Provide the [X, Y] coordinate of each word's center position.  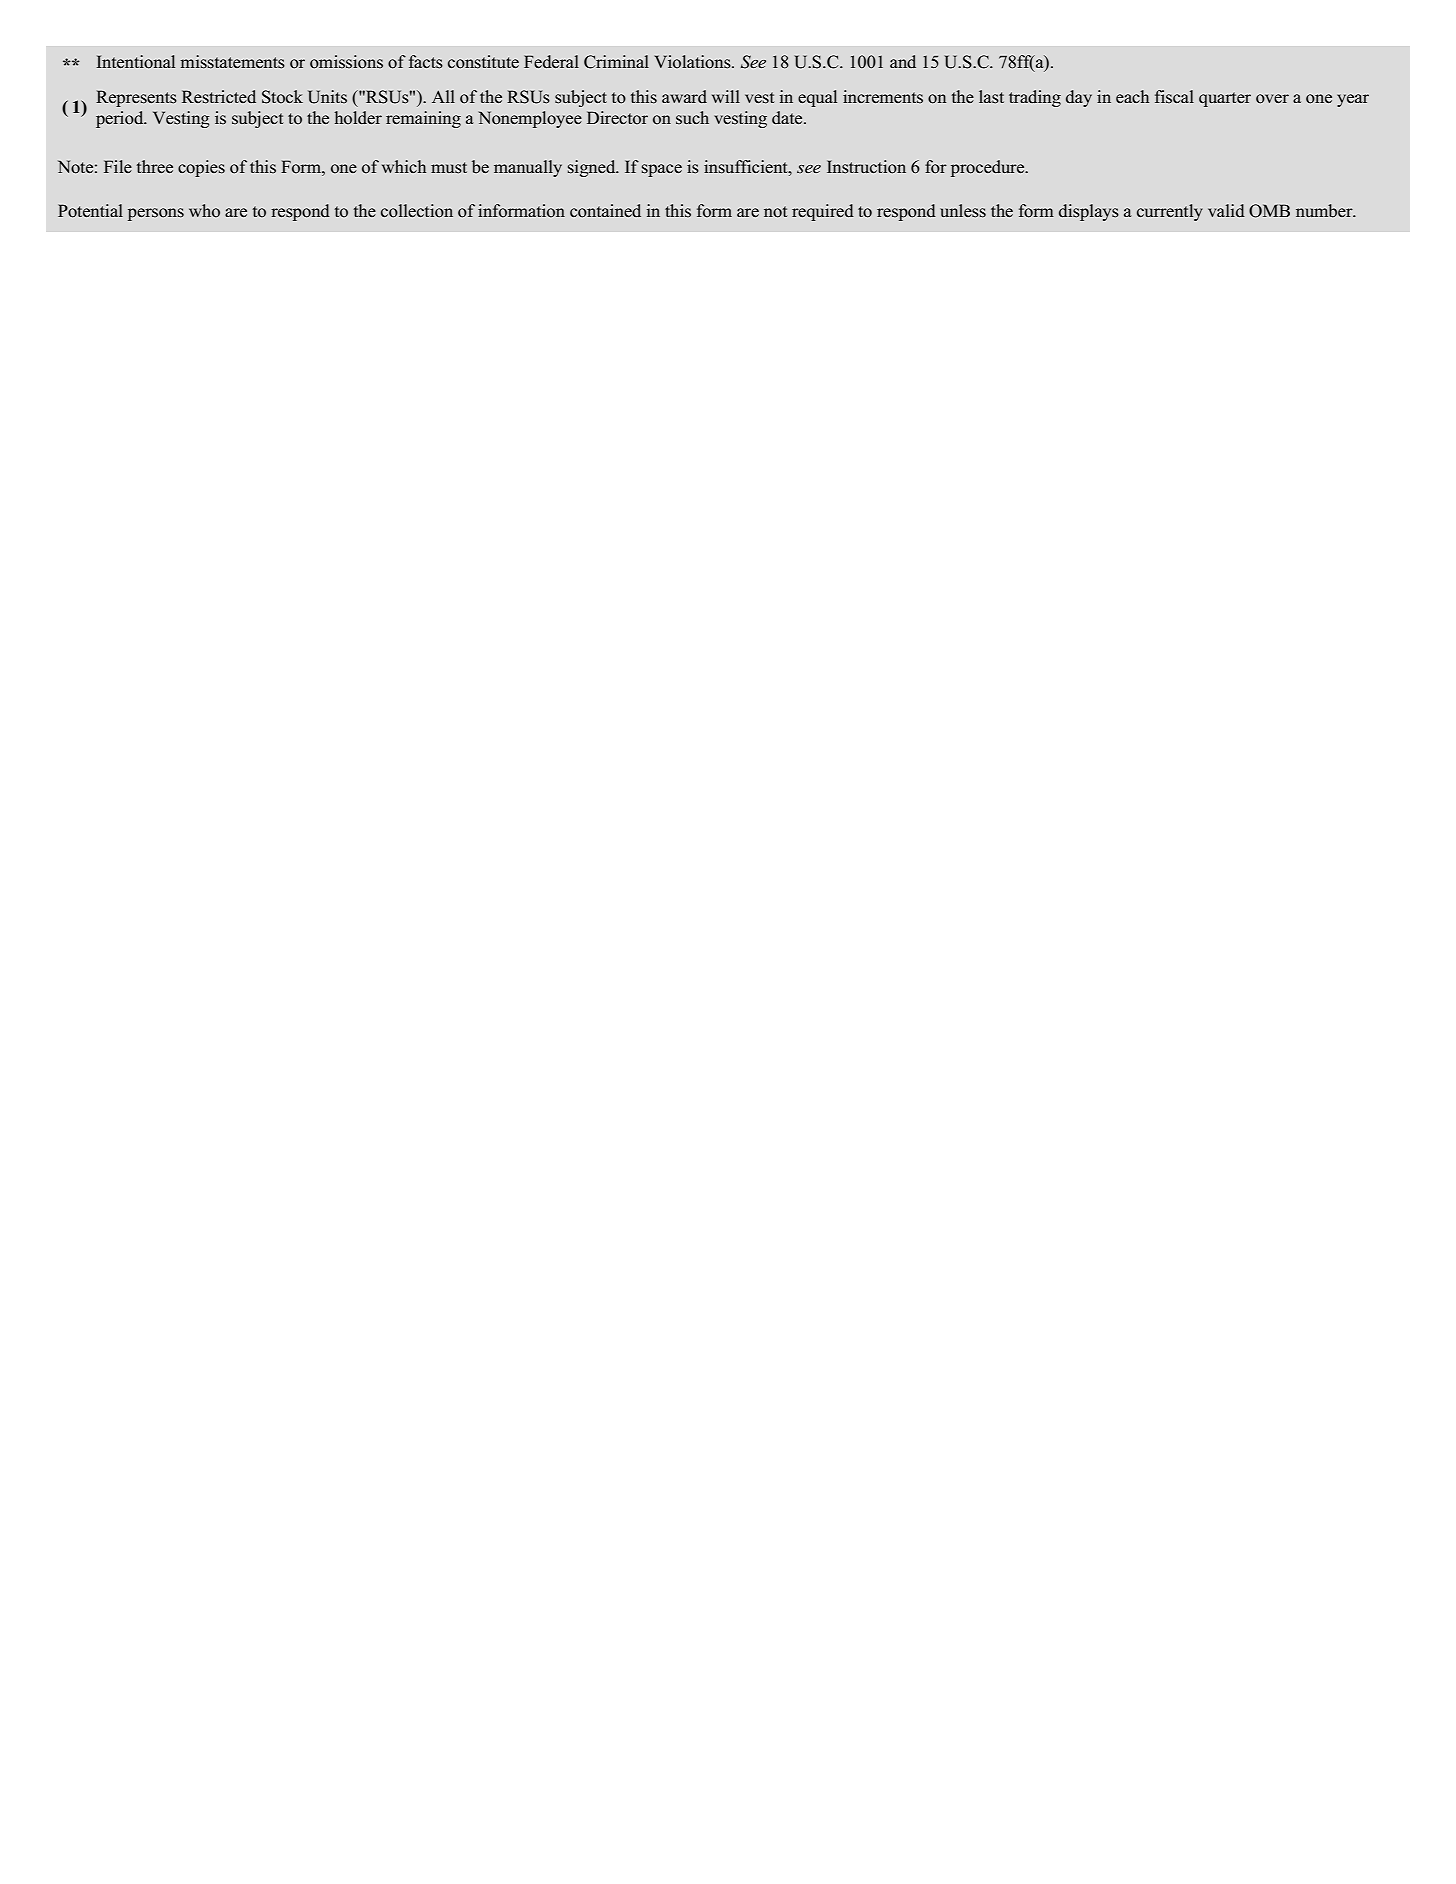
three [155, 167]
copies [201, 168]
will [726, 96]
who [204, 211]
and [903, 61]
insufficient [747, 167]
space [662, 170]
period [121, 119]
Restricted [219, 97]
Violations [694, 62]
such [692, 117]
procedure [989, 168]
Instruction [866, 167]
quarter [1225, 99]
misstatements [233, 62]
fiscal [1174, 97]
